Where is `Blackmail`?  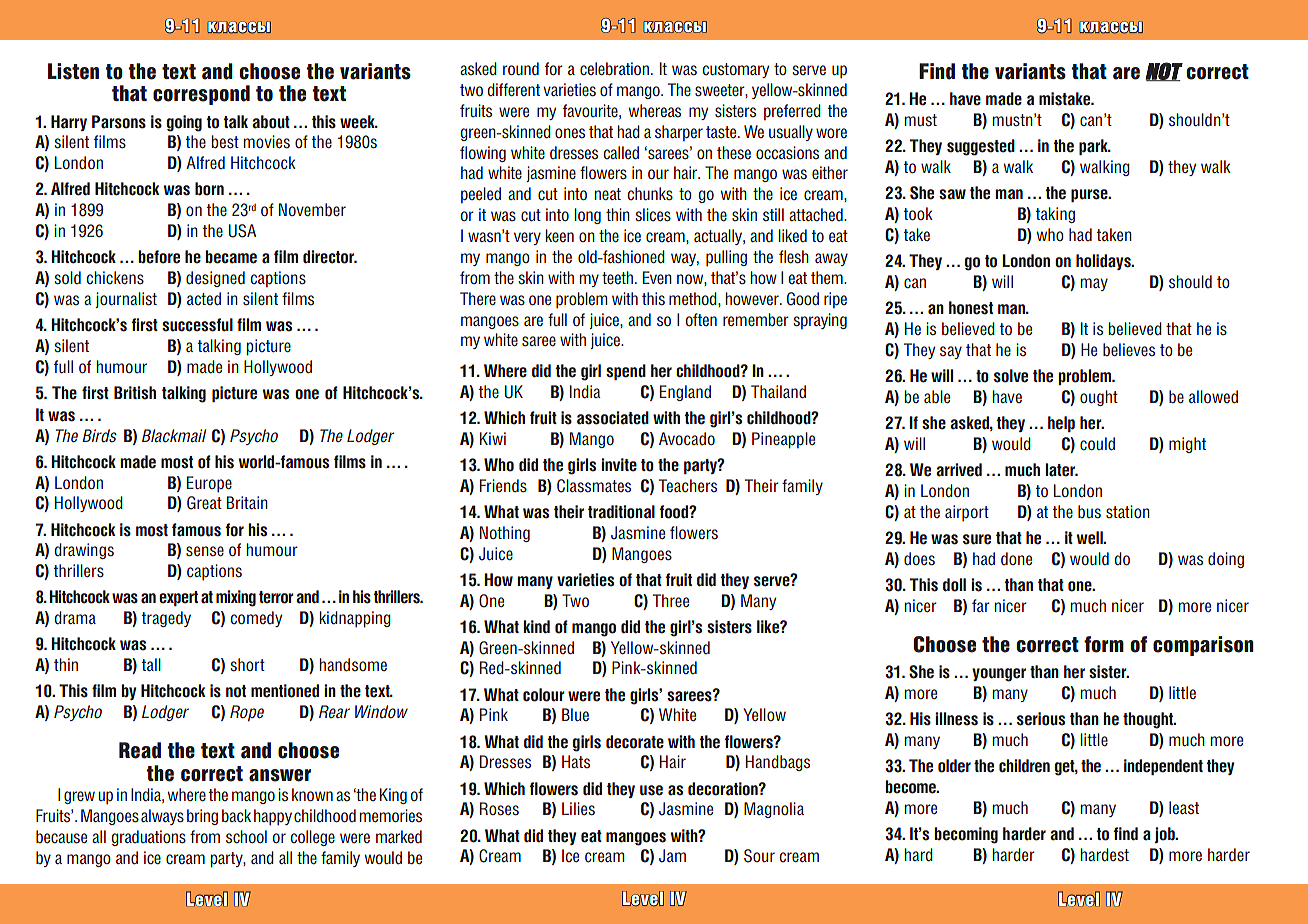
Blackmail is located at coordinates (174, 436).
